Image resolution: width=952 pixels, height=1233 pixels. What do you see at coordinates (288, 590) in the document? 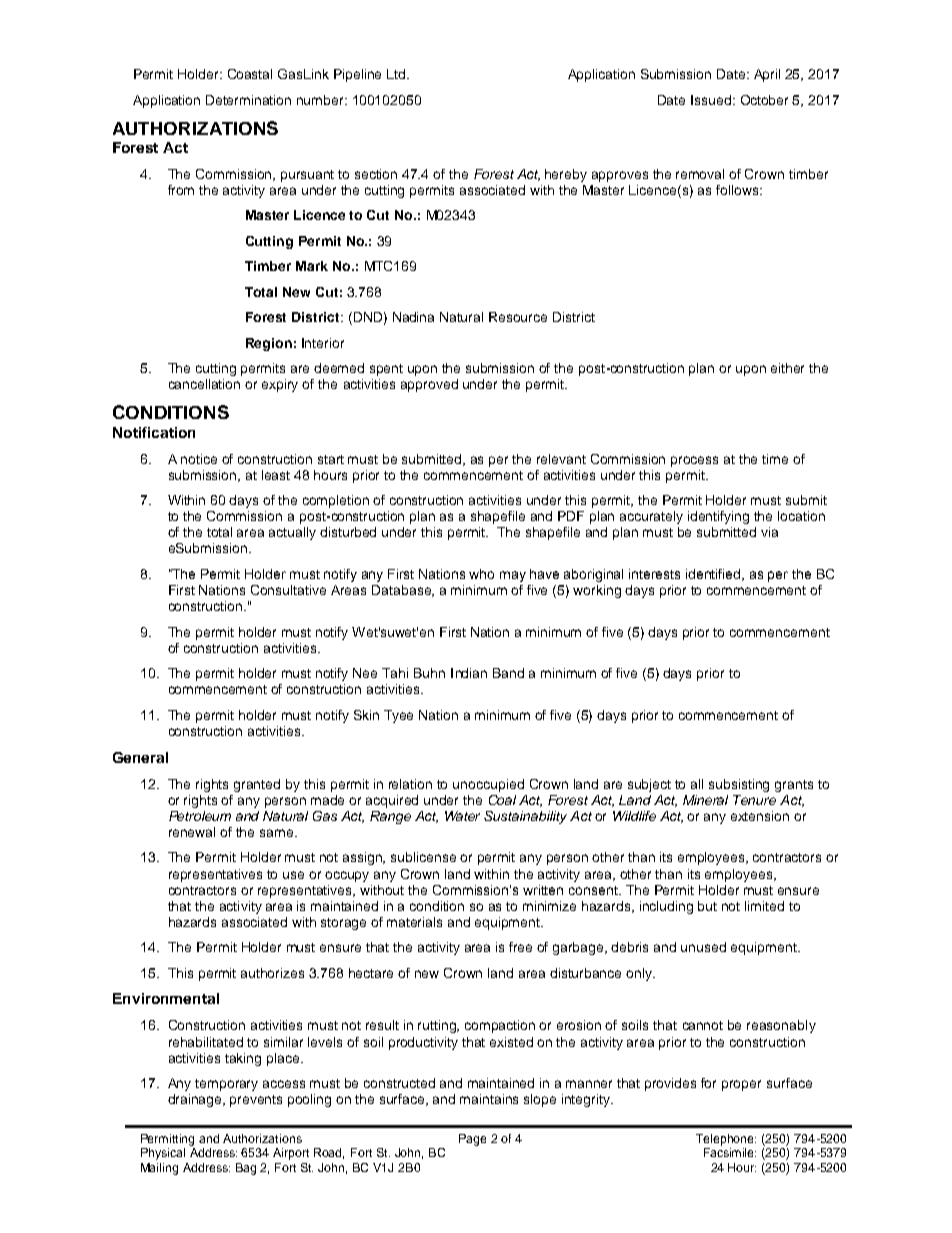
I see `Consultative` at bounding box center [288, 590].
